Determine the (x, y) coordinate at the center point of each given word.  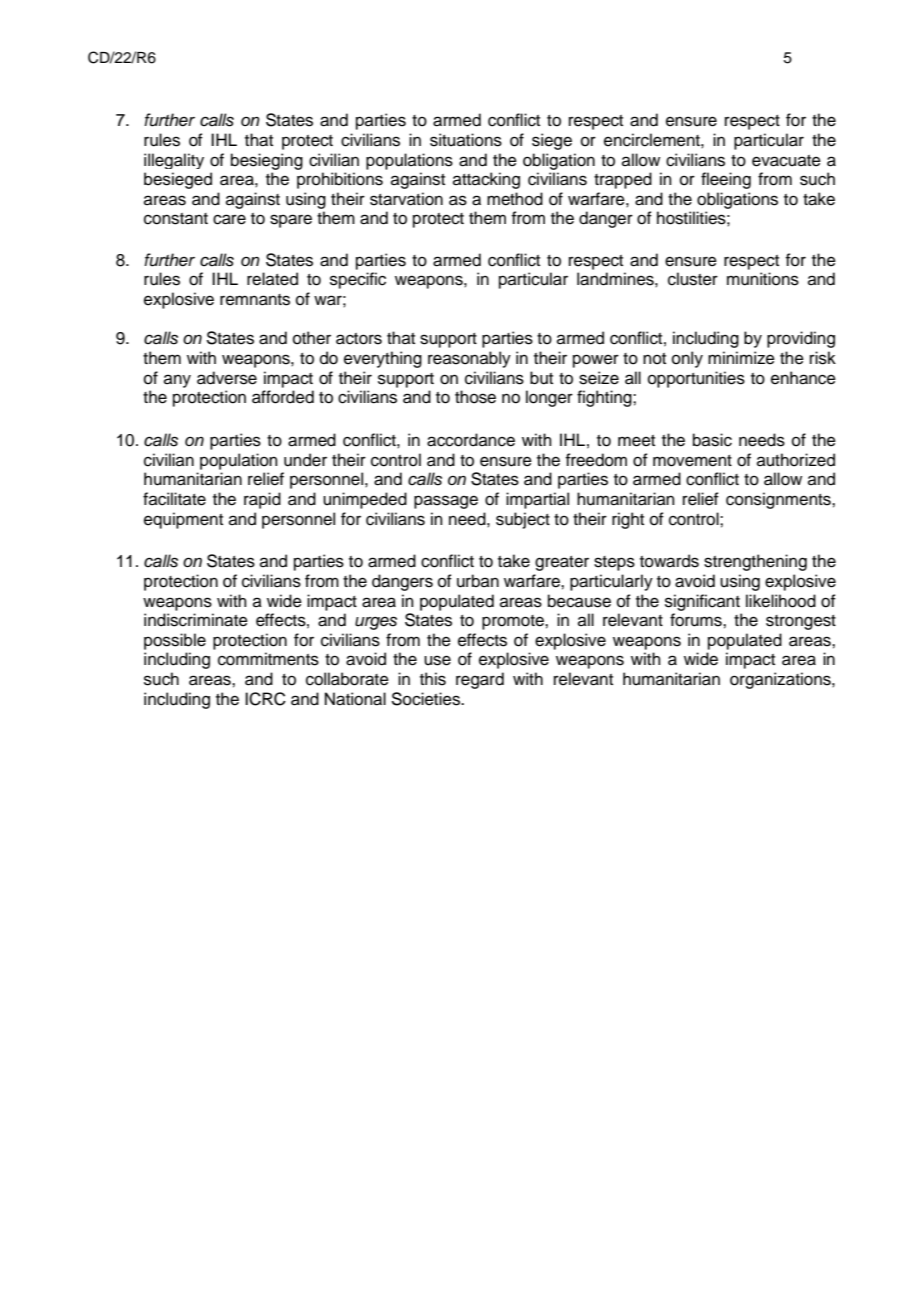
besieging (267, 161)
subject (523, 520)
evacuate (786, 161)
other (312, 338)
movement (692, 461)
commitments (268, 659)
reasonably (469, 359)
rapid (262, 500)
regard (480, 680)
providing (801, 339)
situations (466, 140)
